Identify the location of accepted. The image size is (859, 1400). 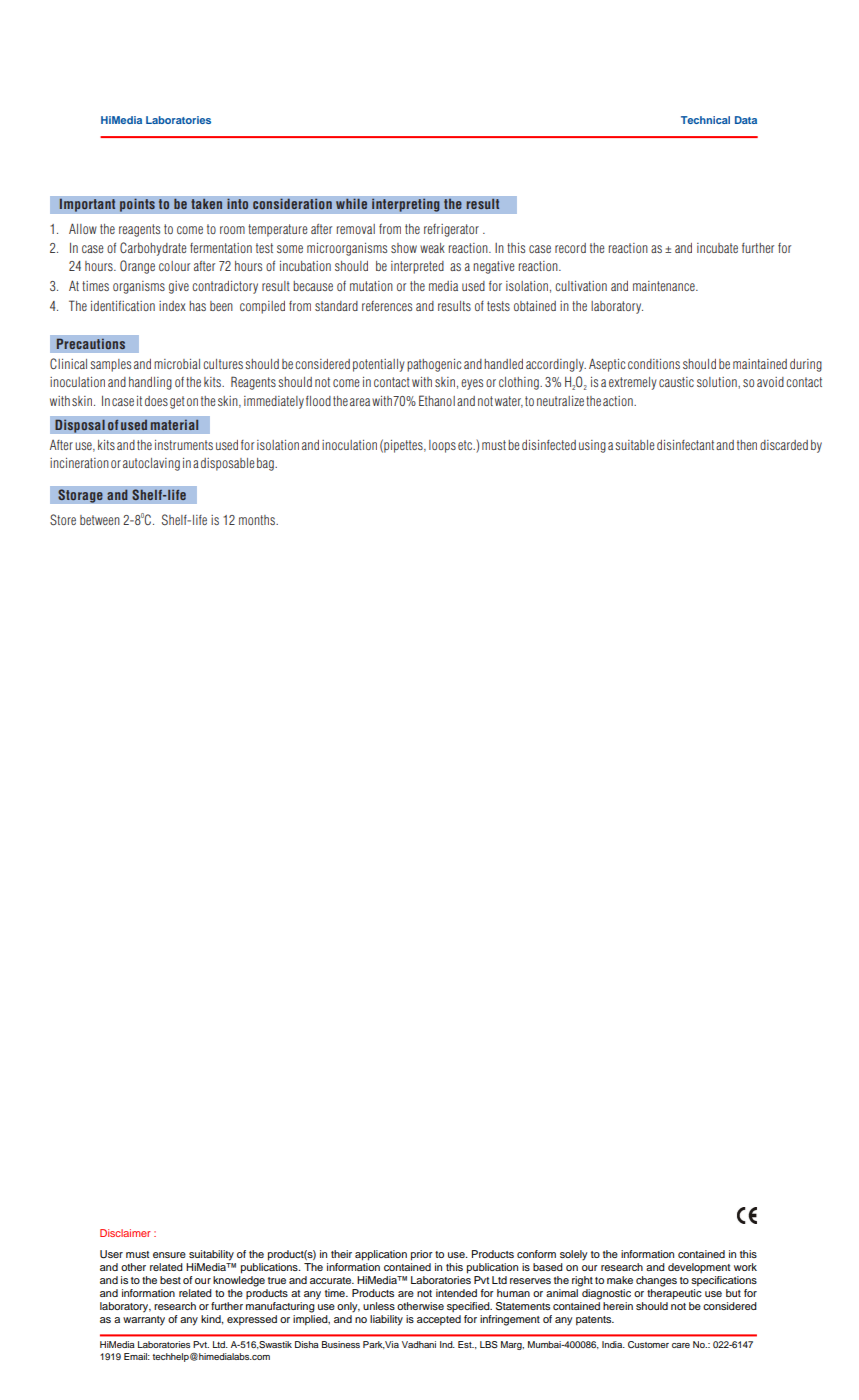
(439, 1320).
